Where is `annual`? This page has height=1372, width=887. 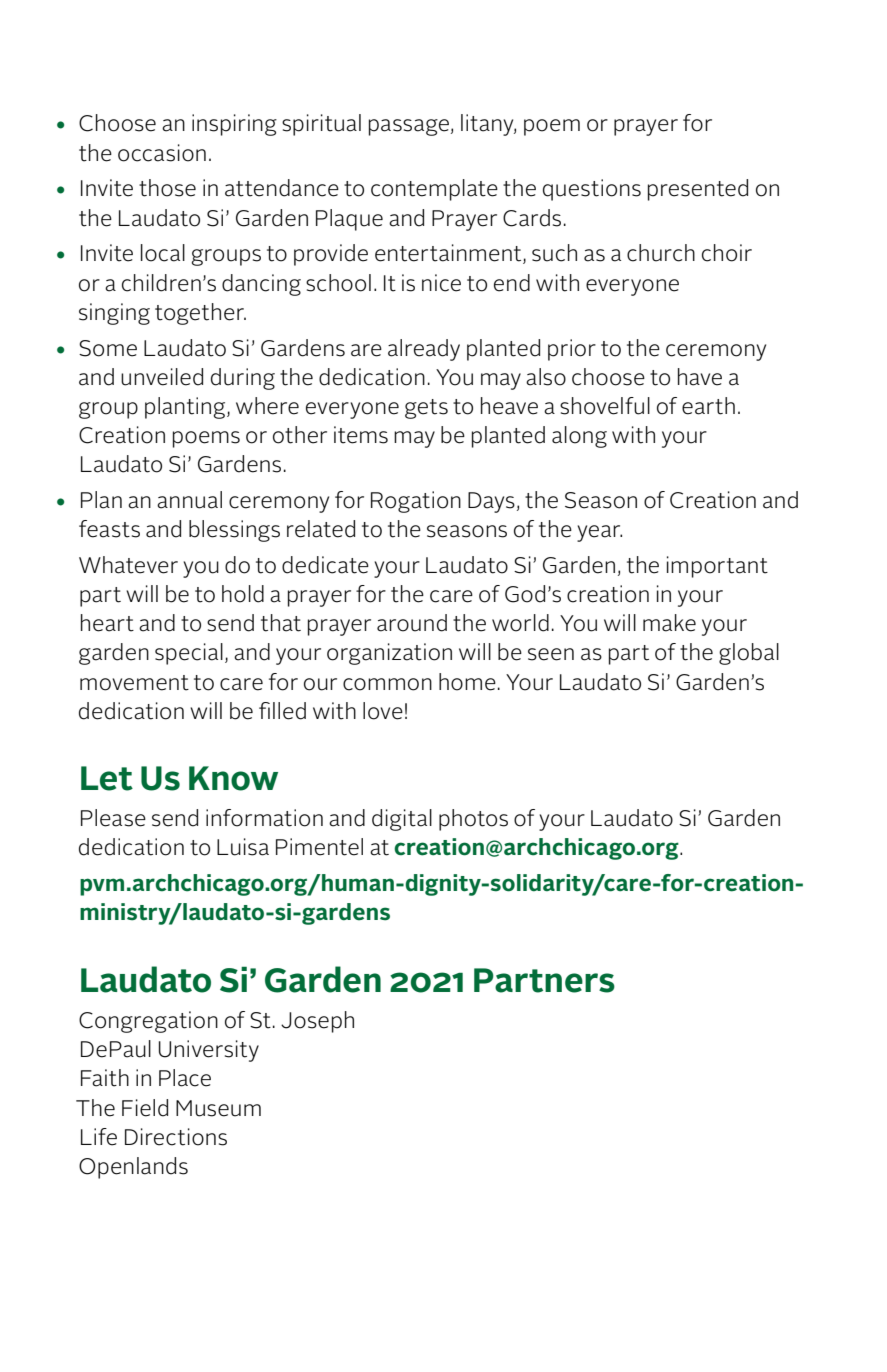 annual is located at coordinates (189, 500).
